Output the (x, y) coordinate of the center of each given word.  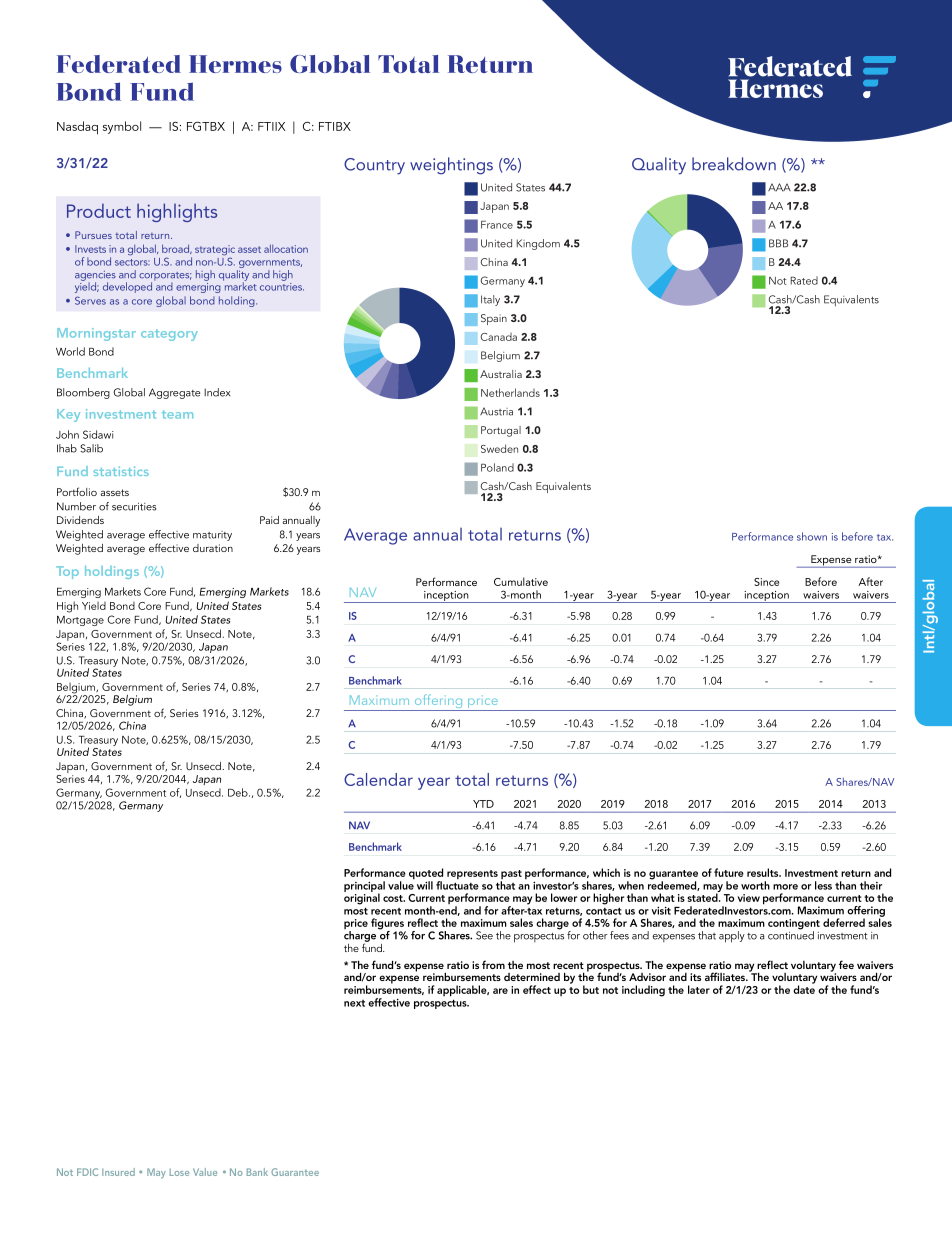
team (177, 414)
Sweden (499, 448)
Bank (257, 1172)
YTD (483, 804)
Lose (179, 1172)
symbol (122, 127)
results (764, 872)
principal (364, 888)
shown (812, 536)
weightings (451, 166)
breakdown (734, 164)
